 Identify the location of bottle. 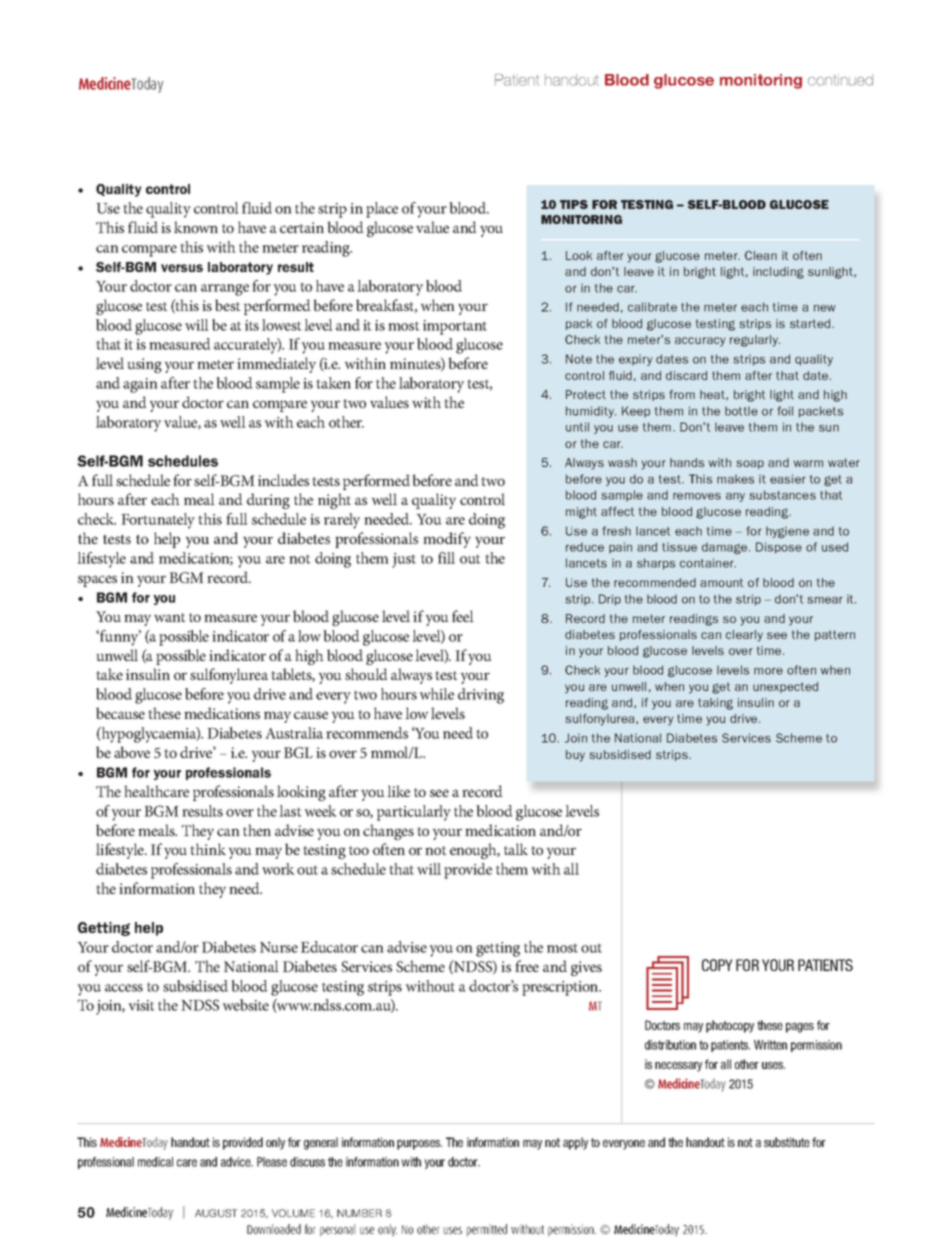
(741, 411).
